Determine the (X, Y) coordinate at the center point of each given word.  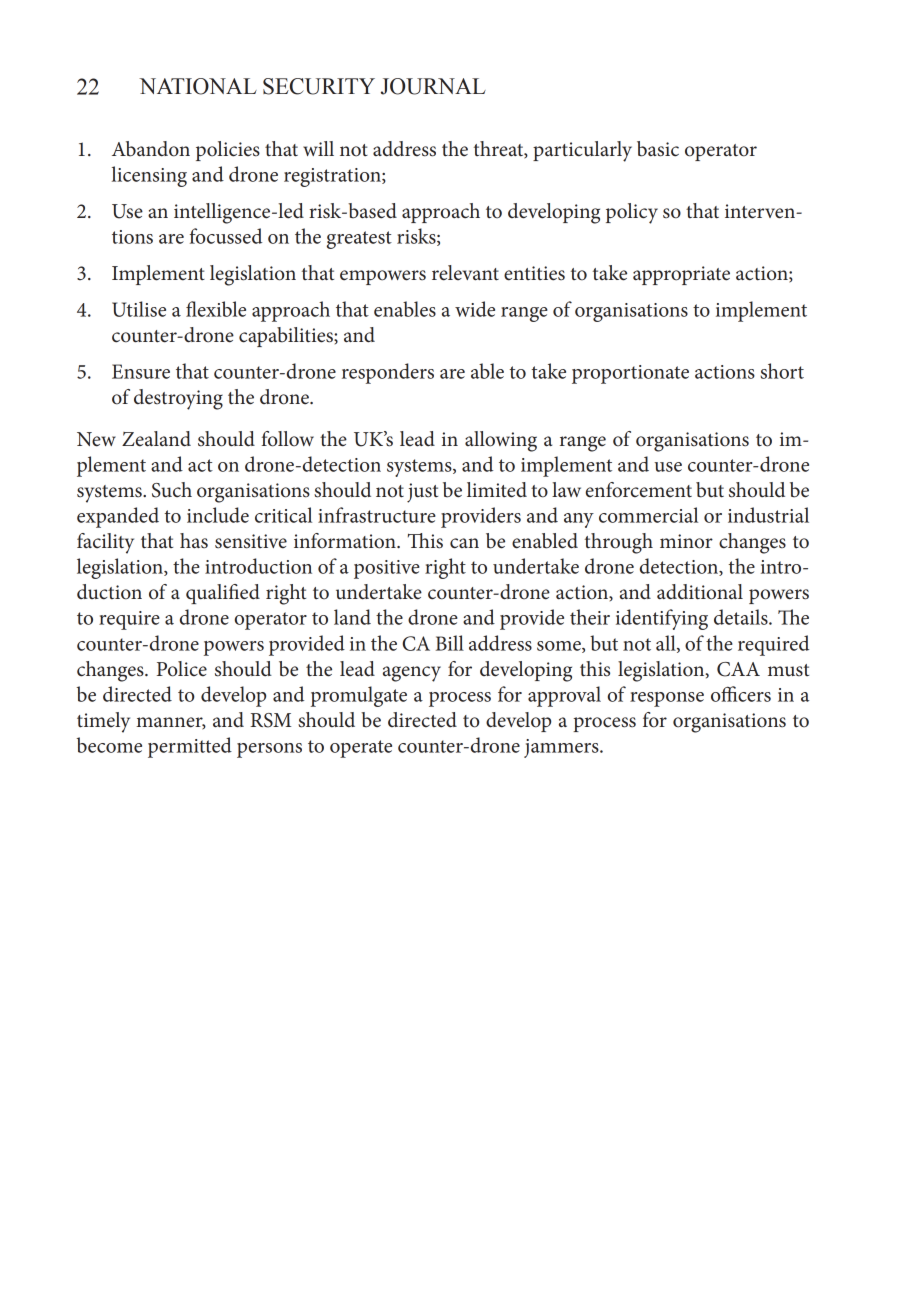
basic (658, 149)
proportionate (630, 374)
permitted (190, 747)
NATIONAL (198, 86)
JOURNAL (433, 86)
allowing (501, 441)
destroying (178, 399)
